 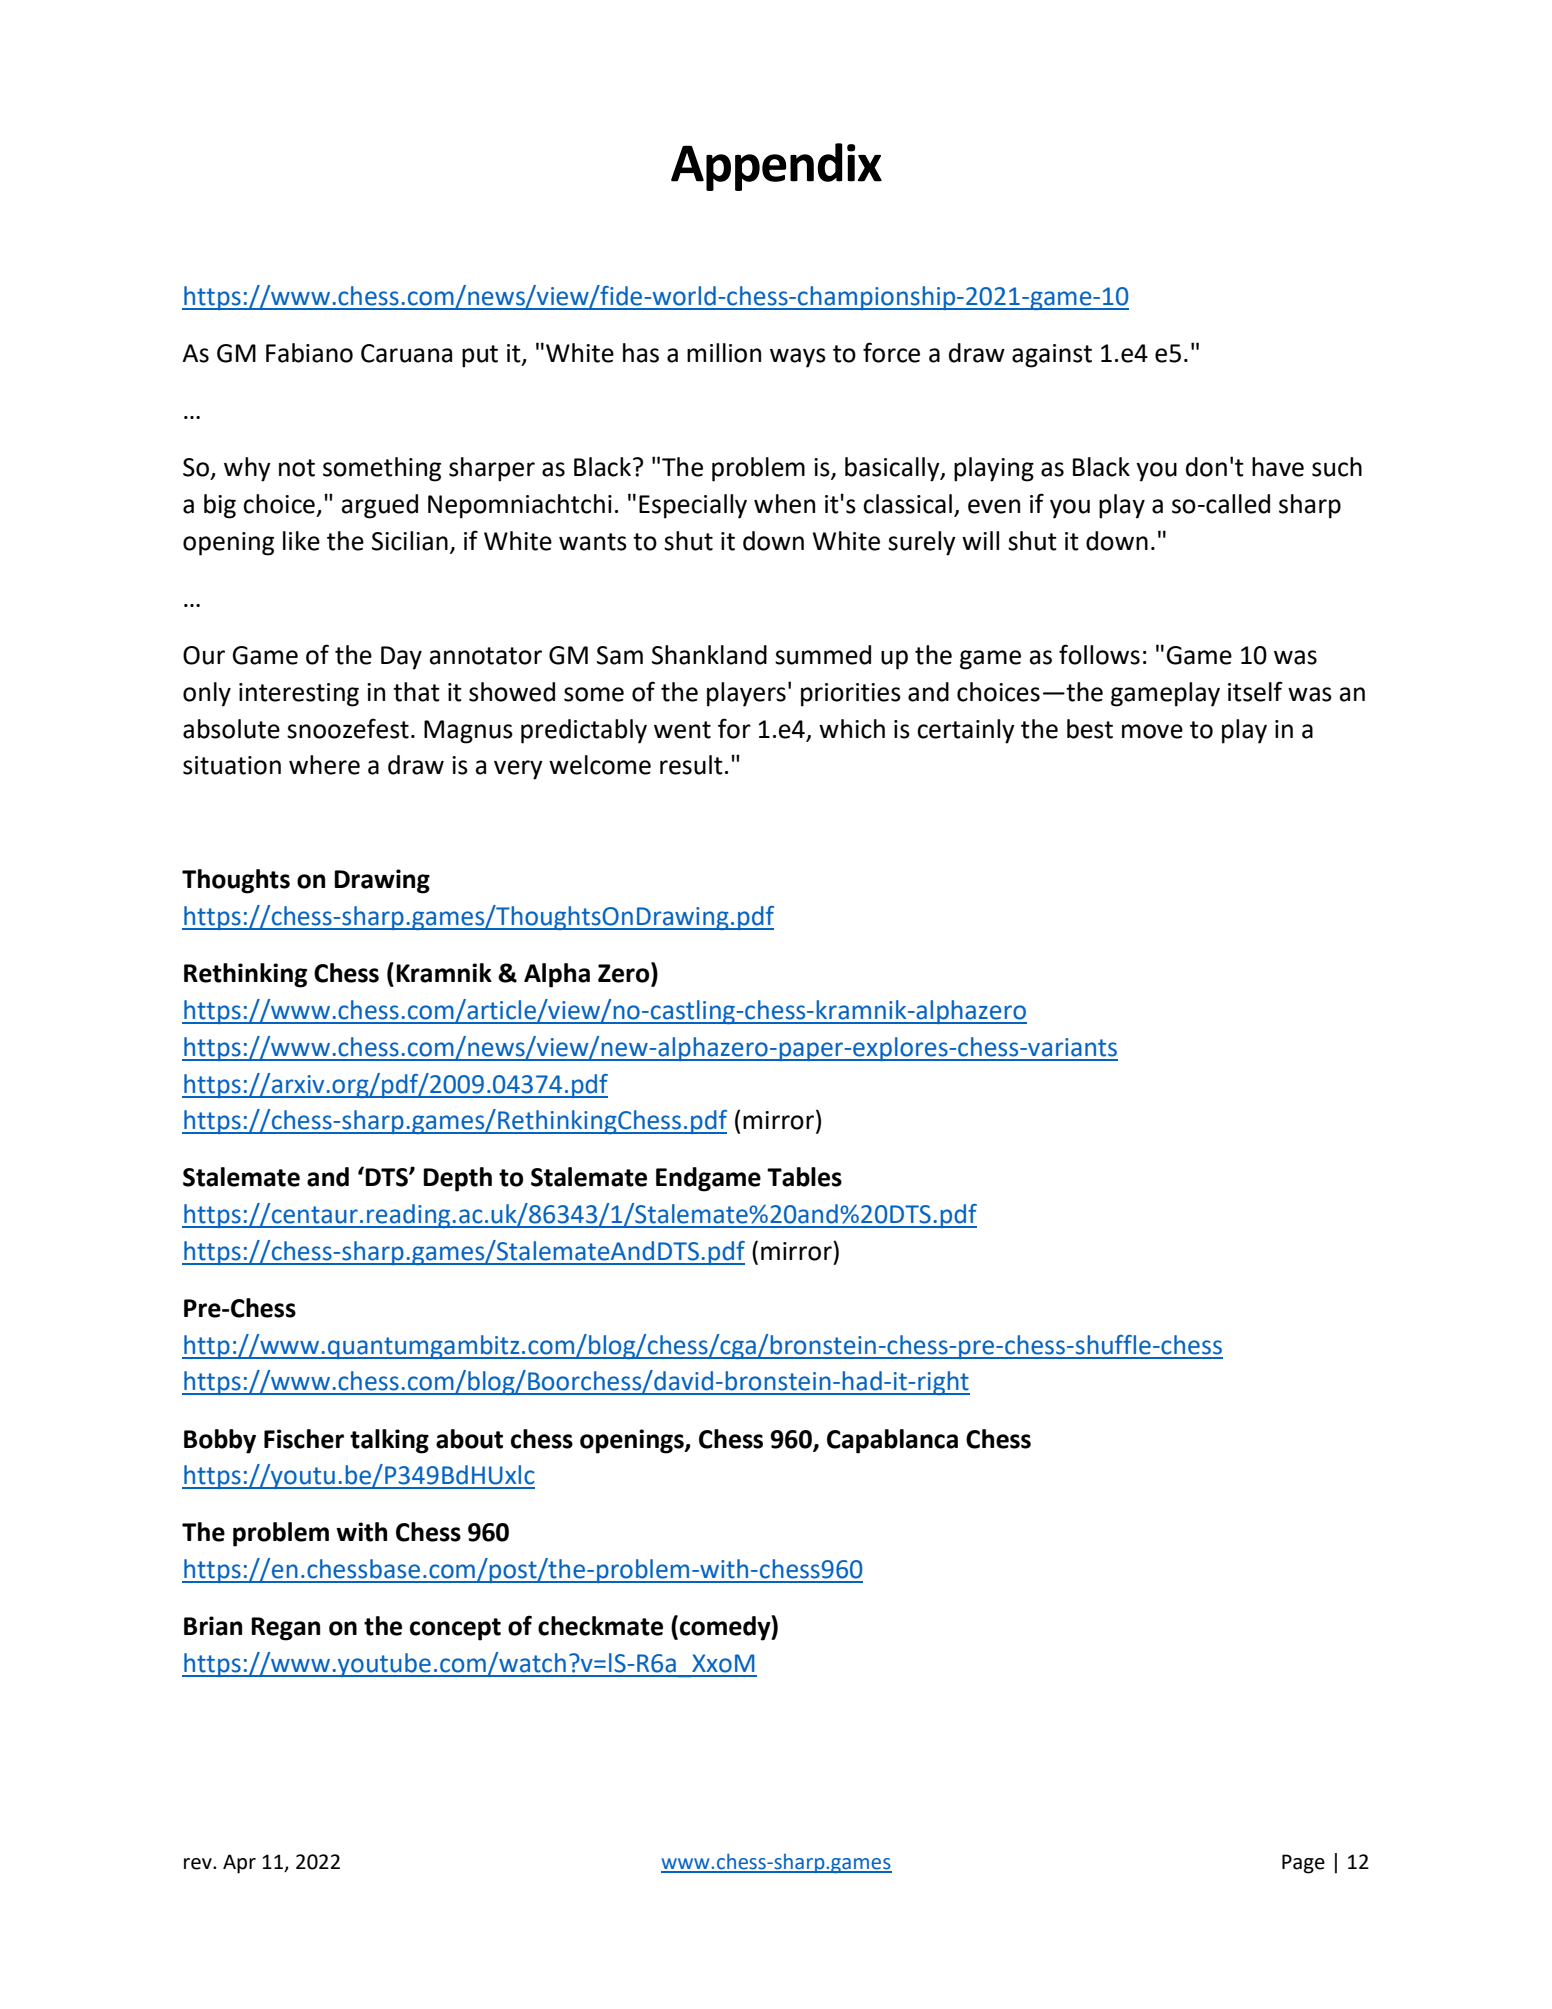 I want to click on Appendix, so click(x=776, y=167).
